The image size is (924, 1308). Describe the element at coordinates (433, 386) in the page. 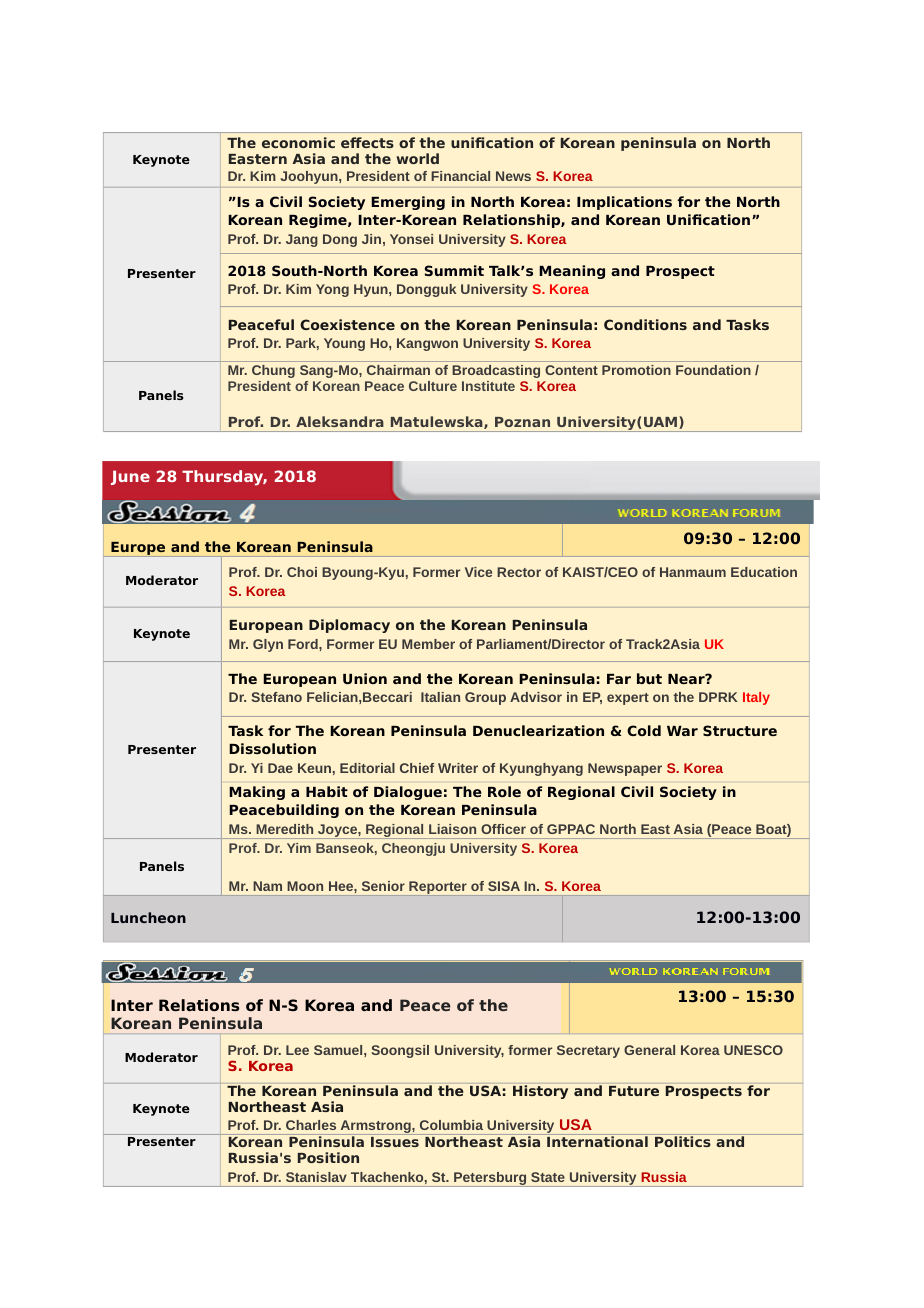

I see `Culture` at that location.
